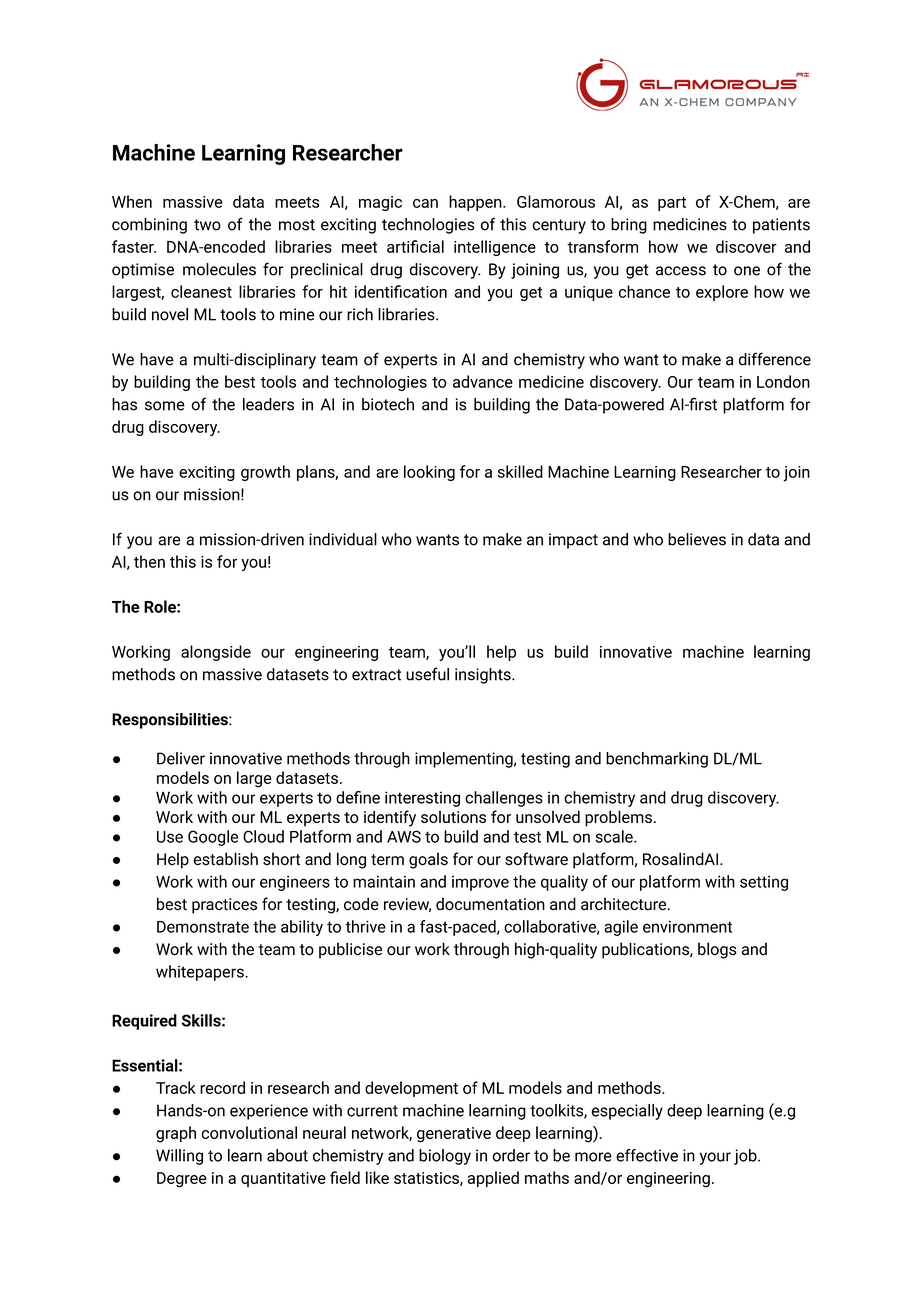  What do you see at coordinates (213, 838) in the screenshot?
I see `Google` at bounding box center [213, 838].
